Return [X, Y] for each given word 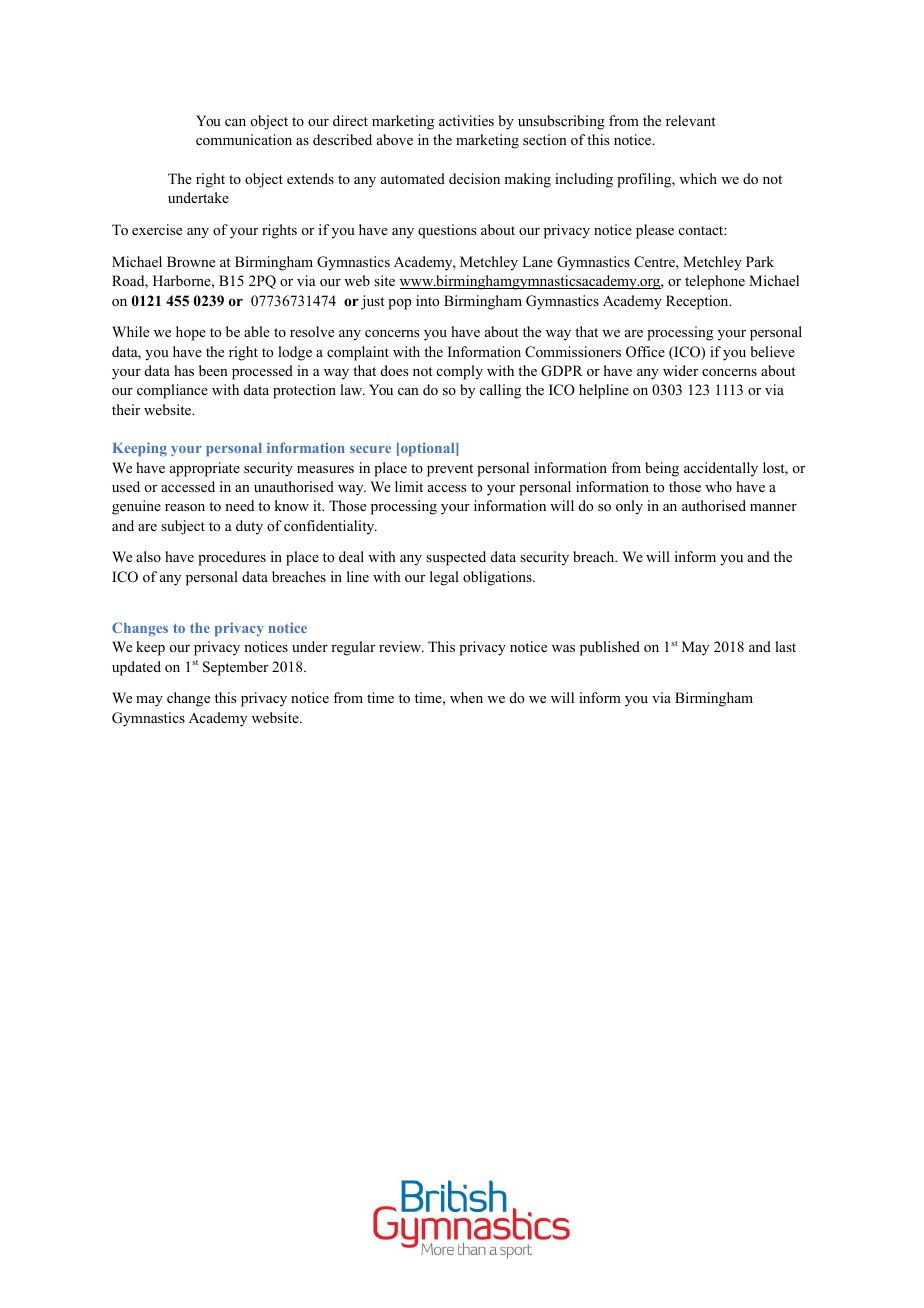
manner [773, 507]
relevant [691, 120]
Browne [191, 261]
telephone [715, 282]
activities [466, 120]
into [428, 300]
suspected [456, 558]
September [235, 668]
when [466, 697]
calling [500, 391]
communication [244, 140]
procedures [232, 558]
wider [680, 370]
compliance [172, 391]
